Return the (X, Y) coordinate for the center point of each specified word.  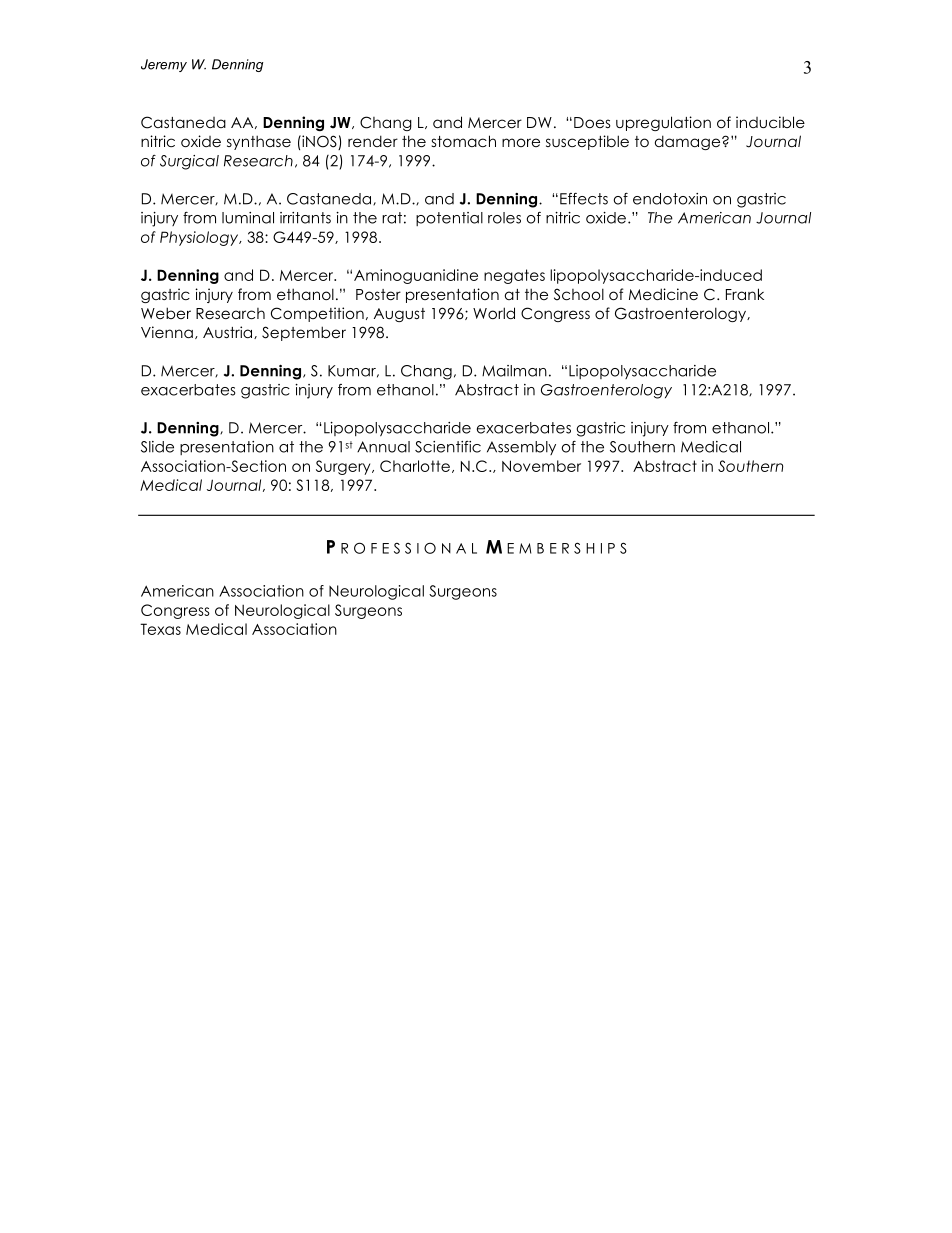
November (541, 466)
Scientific (448, 447)
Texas (160, 629)
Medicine (663, 294)
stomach (464, 141)
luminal (248, 218)
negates (514, 276)
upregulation (663, 123)
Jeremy (164, 65)
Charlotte (415, 466)
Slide (157, 447)
